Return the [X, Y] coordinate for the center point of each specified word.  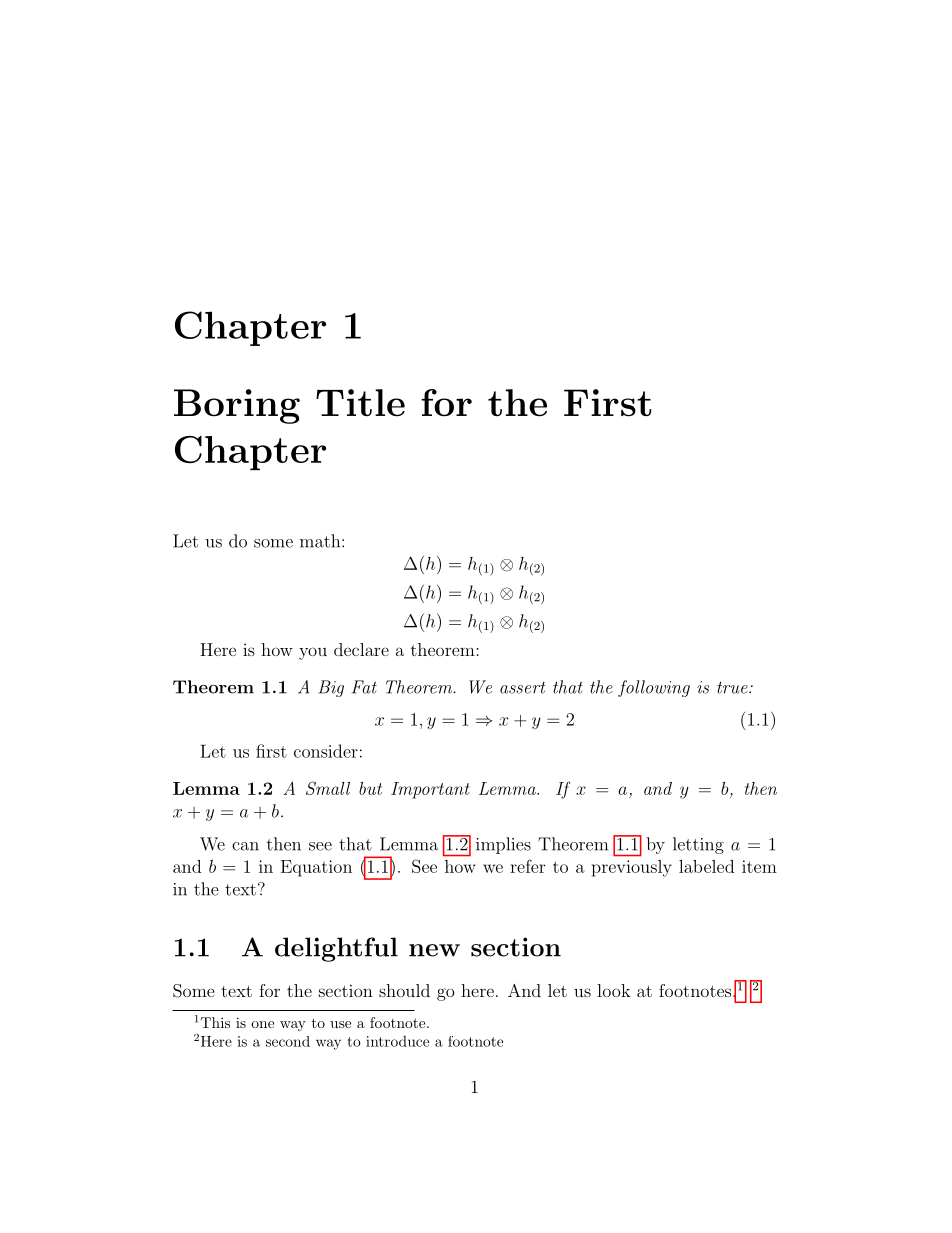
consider [326, 751]
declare [361, 649]
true [733, 687]
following [654, 688]
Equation [316, 868]
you [313, 653]
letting [698, 845]
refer [527, 866]
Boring [237, 406]
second [288, 1041]
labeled [706, 866]
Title [360, 403]
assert [523, 688]
